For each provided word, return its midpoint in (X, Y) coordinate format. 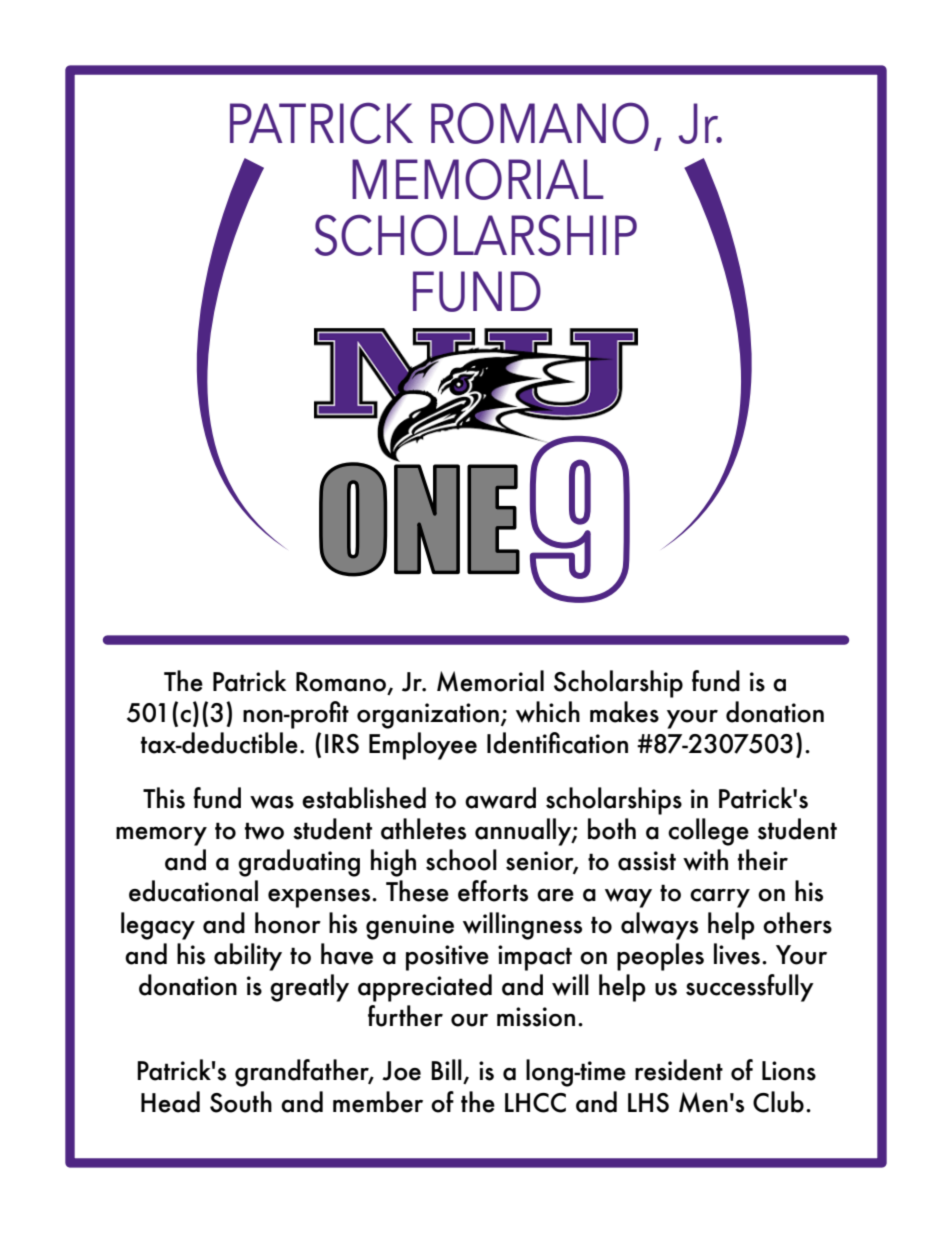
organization (428, 716)
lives (737, 954)
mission (536, 1017)
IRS (342, 744)
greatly (309, 988)
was (272, 802)
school (461, 860)
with (705, 860)
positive (447, 958)
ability (248, 957)
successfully (750, 988)
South (241, 1102)
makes (624, 712)
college (708, 832)
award (500, 798)
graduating (299, 863)
